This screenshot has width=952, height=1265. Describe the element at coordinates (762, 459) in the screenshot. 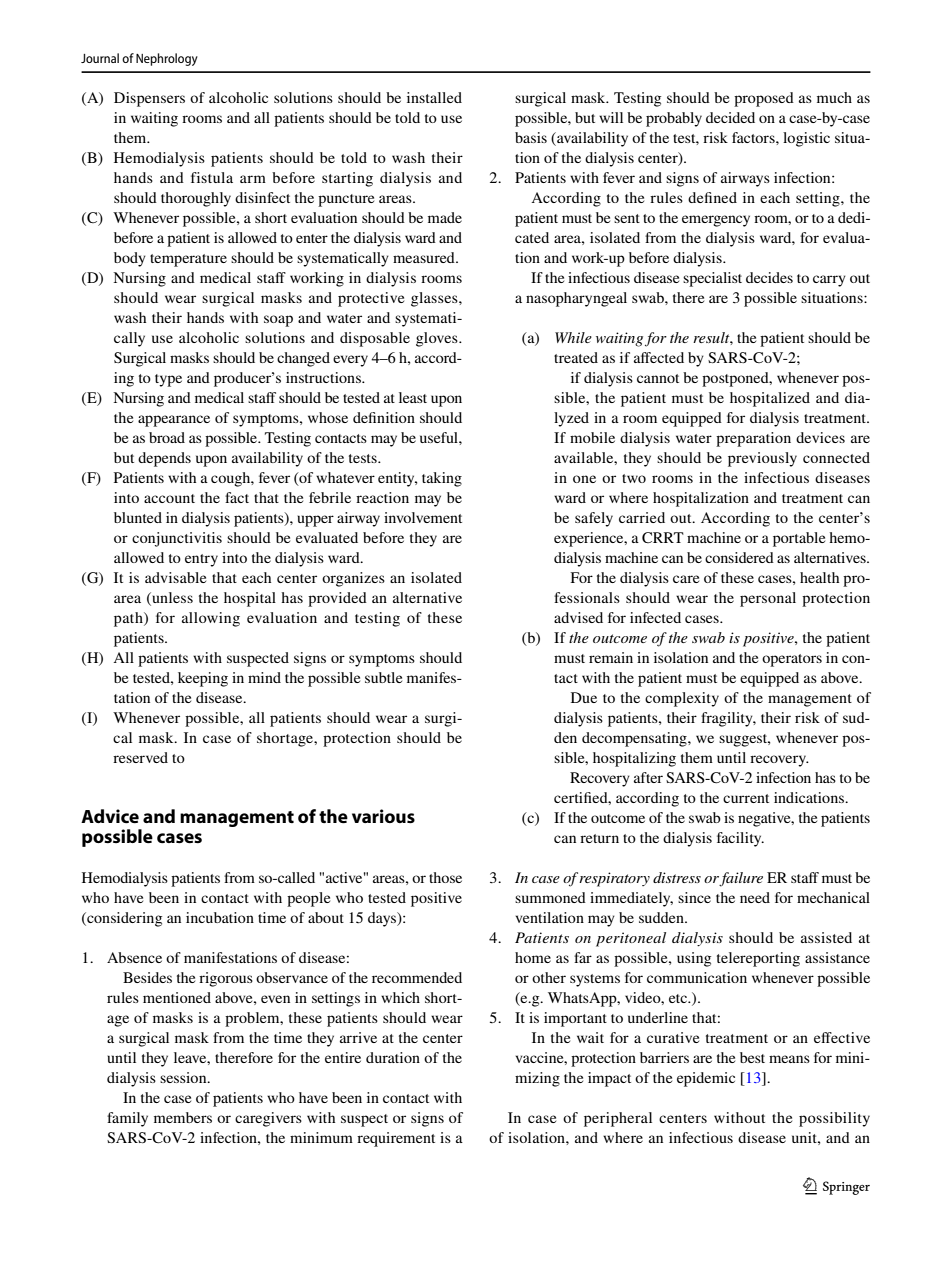

I see `previously` at that location.
